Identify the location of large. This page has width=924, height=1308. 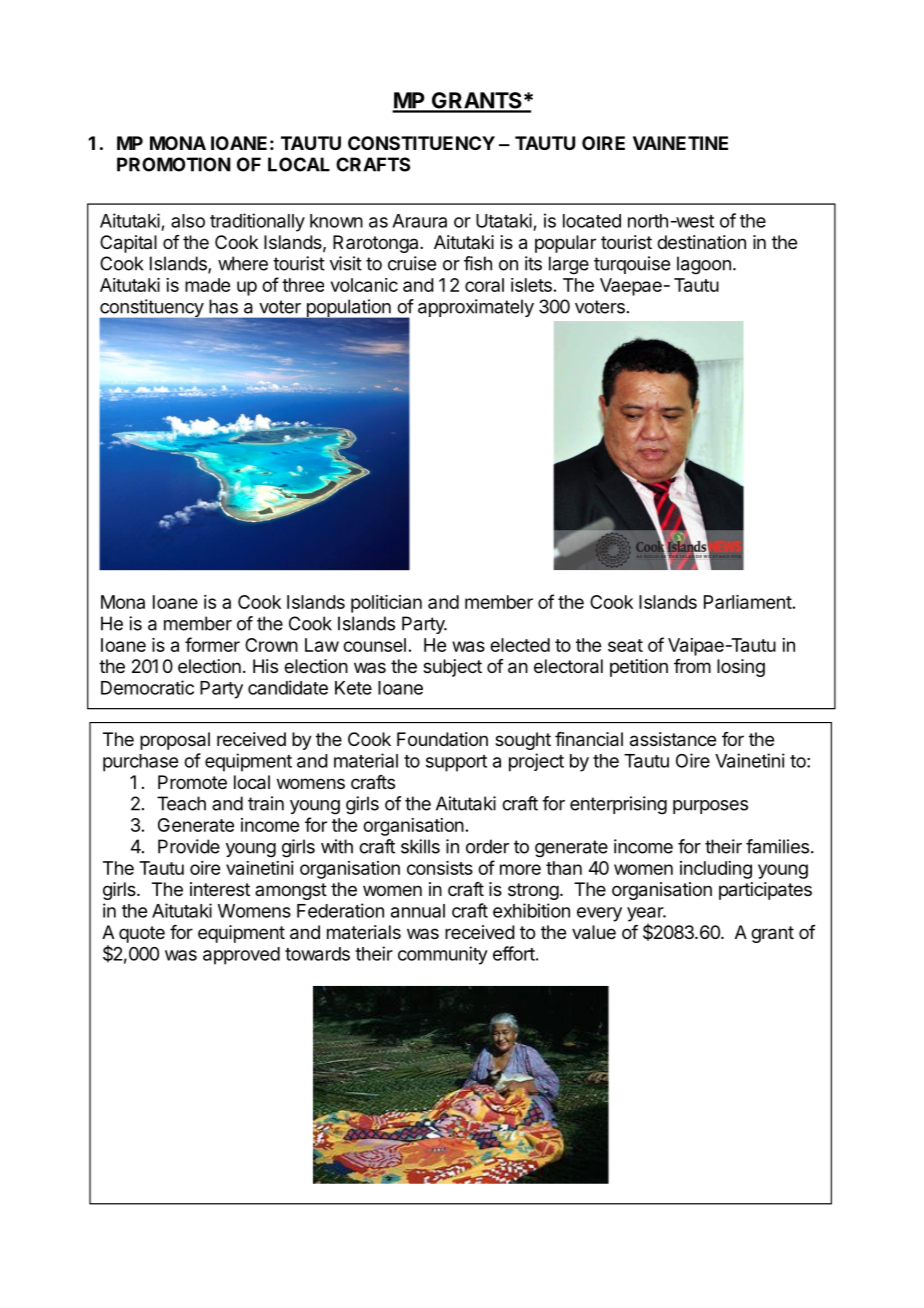
(569, 265).
